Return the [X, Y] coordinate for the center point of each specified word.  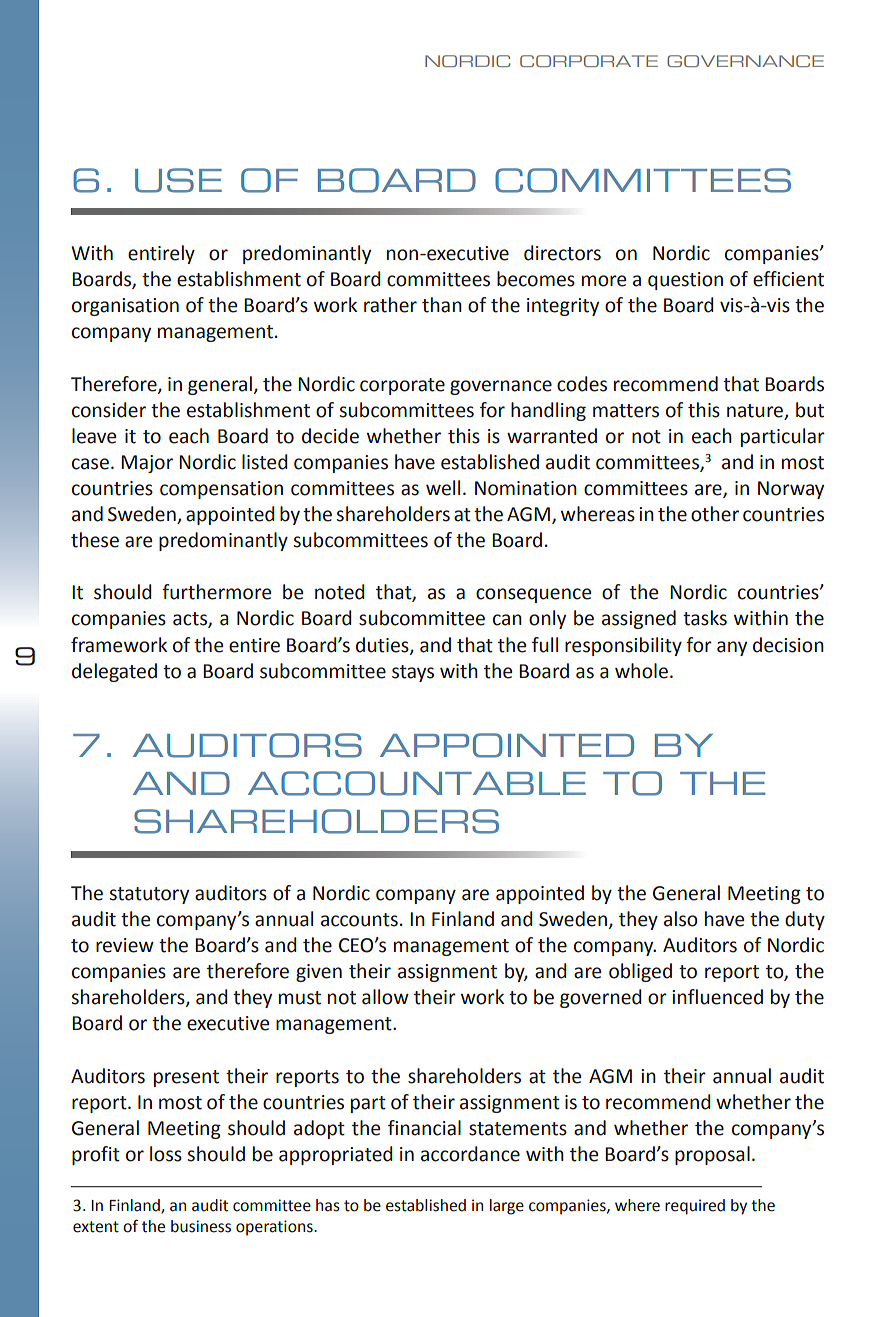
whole [641, 671]
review [125, 945]
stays [413, 673]
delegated [114, 672]
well [443, 488]
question [685, 281]
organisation [125, 307]
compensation [221, 490]
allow [385, 997]
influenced [717, 997]
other [715, 514]
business [201, 1226]
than [442, 305]
